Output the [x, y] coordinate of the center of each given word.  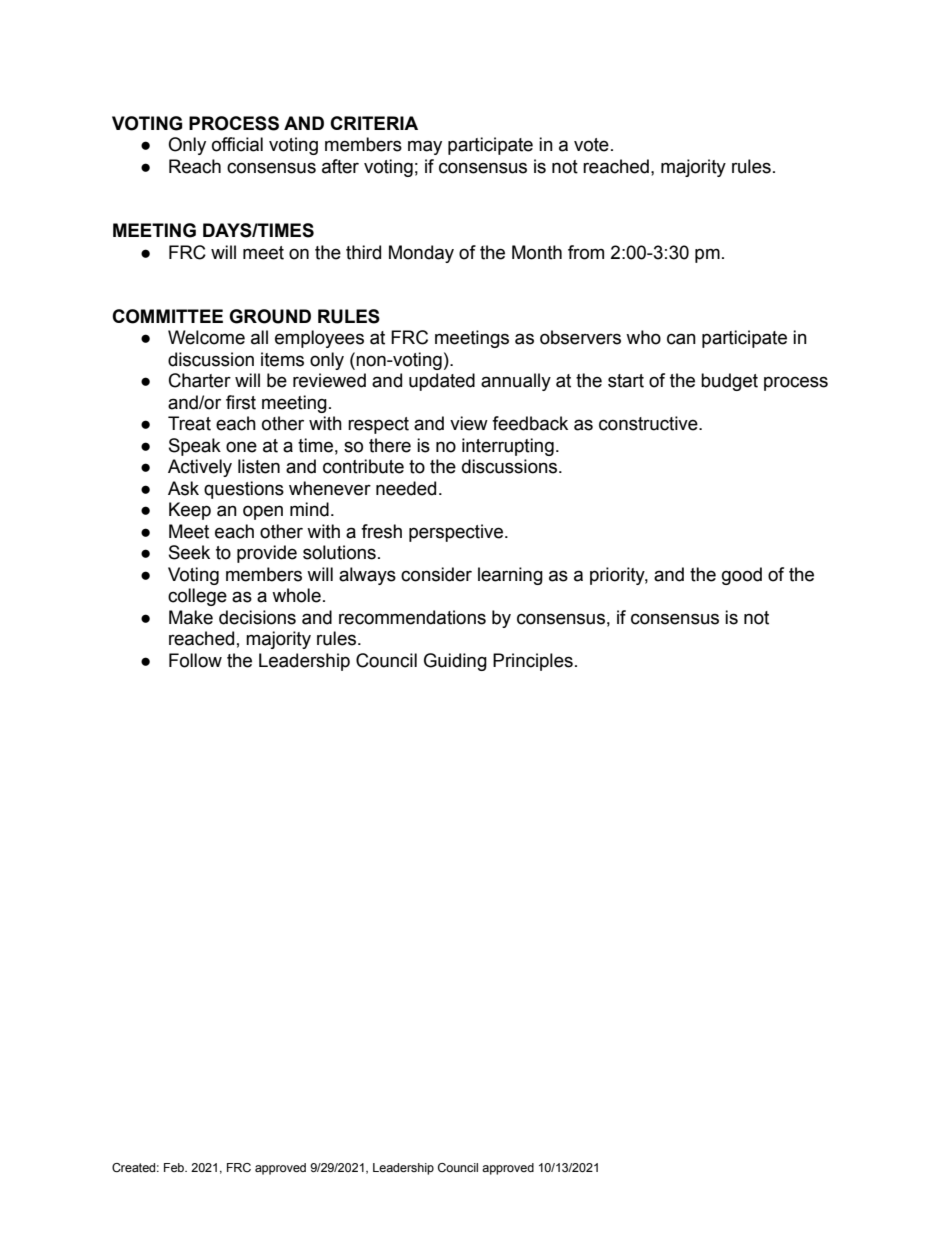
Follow [195, 660]
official [237, 144]
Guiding [455, 662]
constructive [649, 423]
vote [591, 145]
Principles [533, 662]
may [425, 147]
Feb [175, 1167]
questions [244, 490]
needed [406, 488]
